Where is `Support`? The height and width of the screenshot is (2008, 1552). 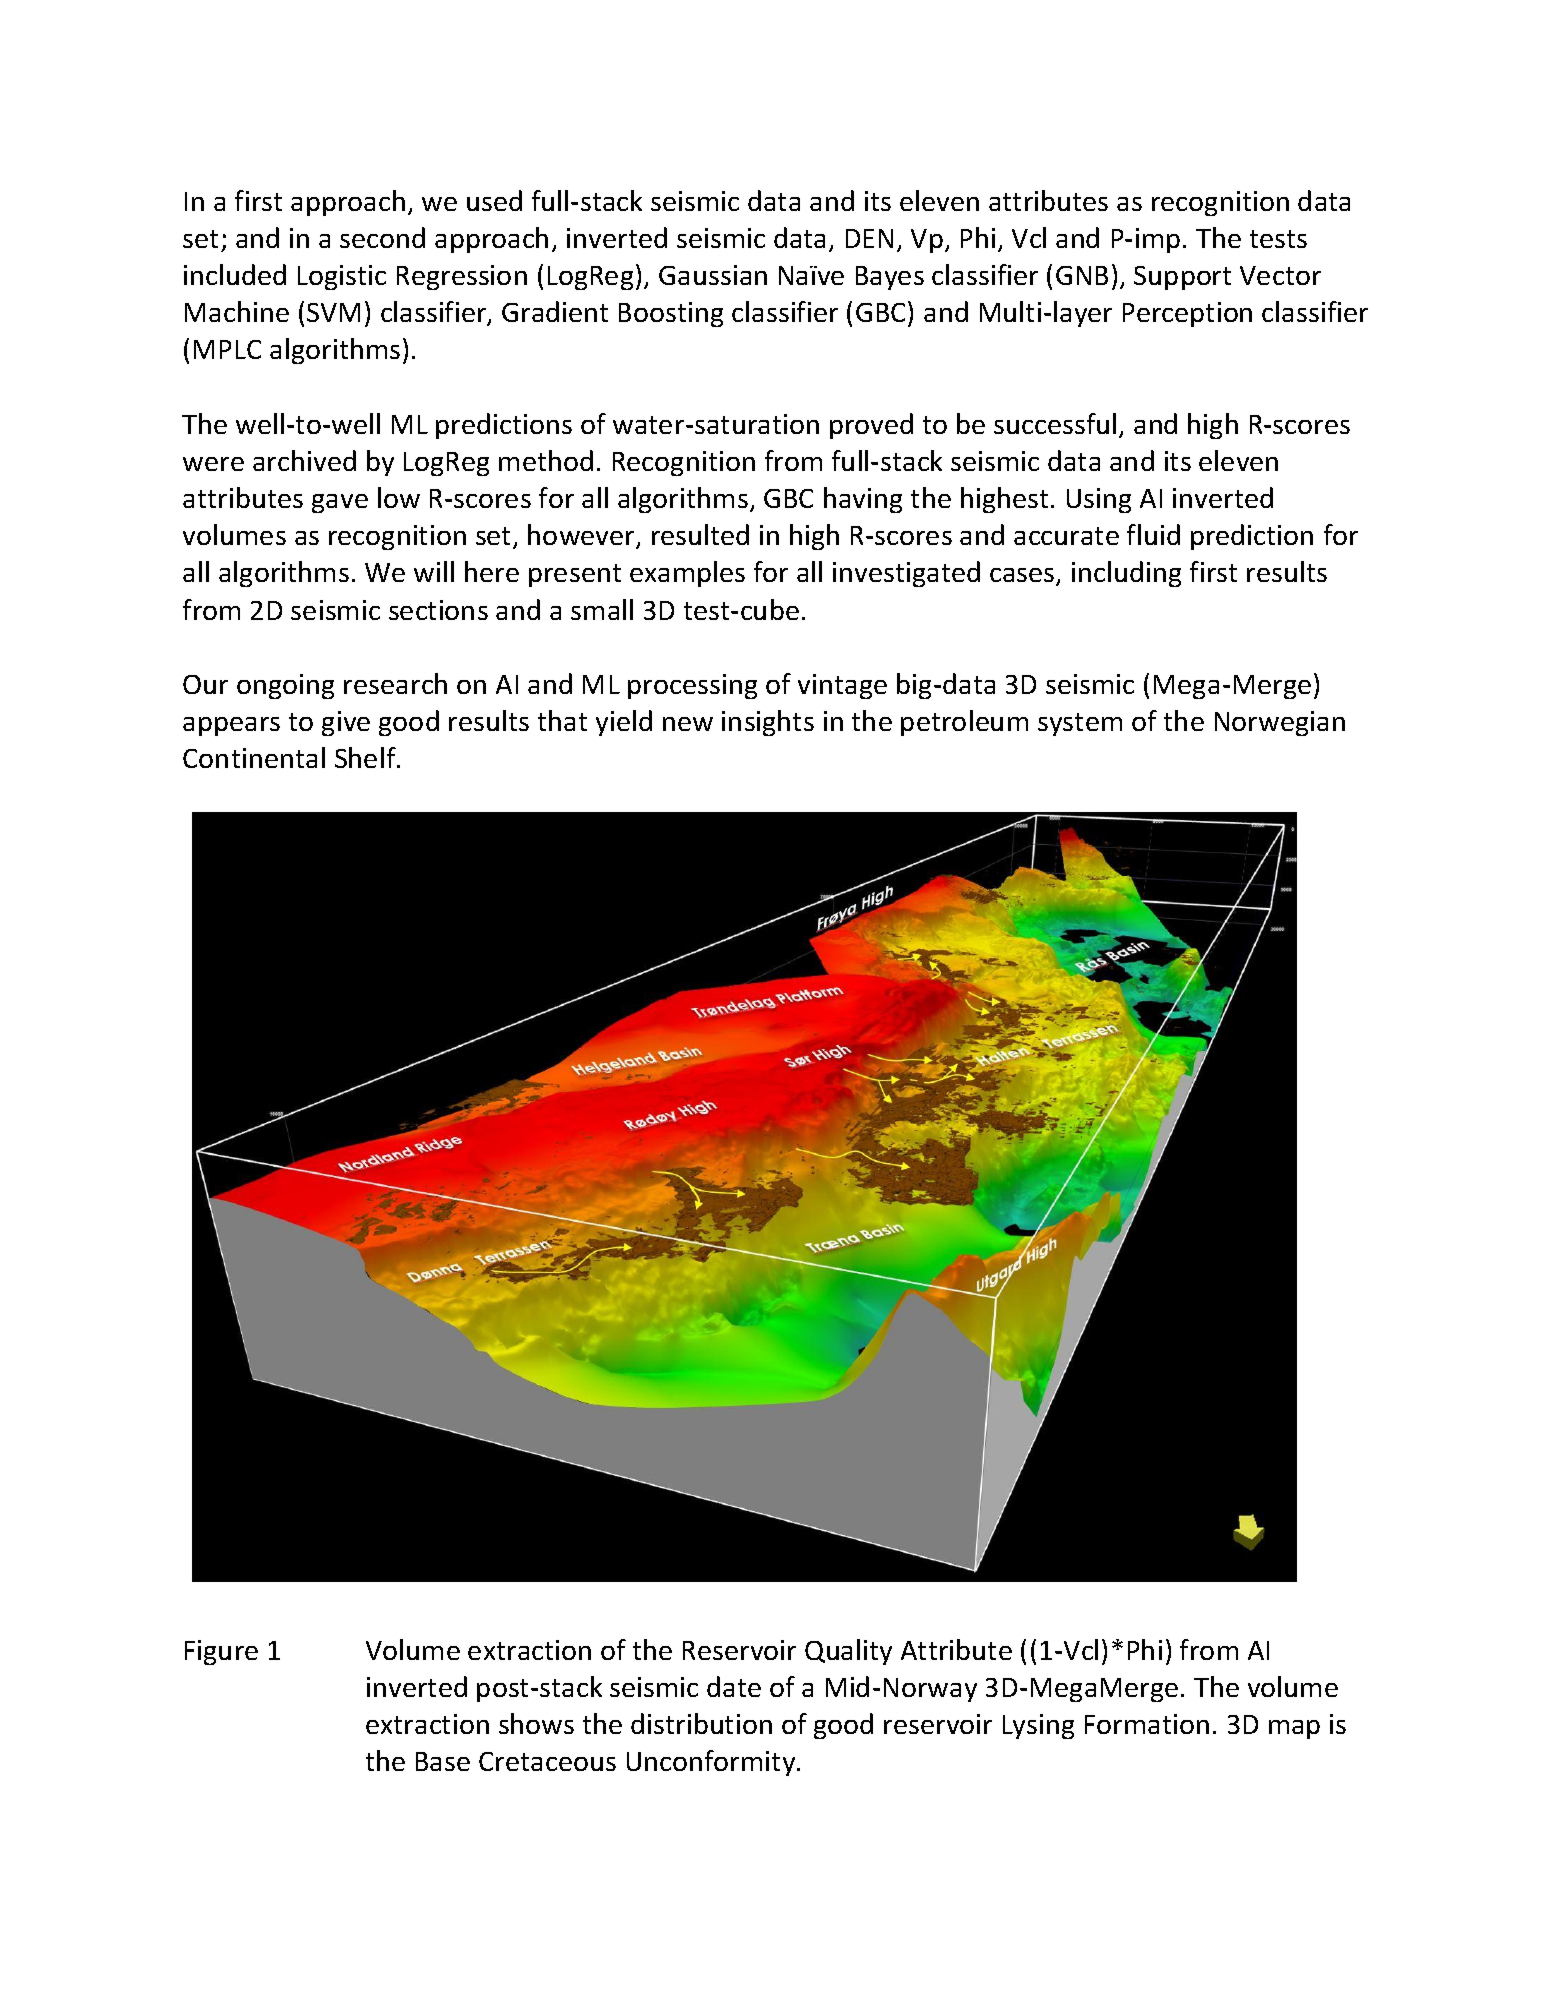
Support is located at coordinates (1182, 278).
